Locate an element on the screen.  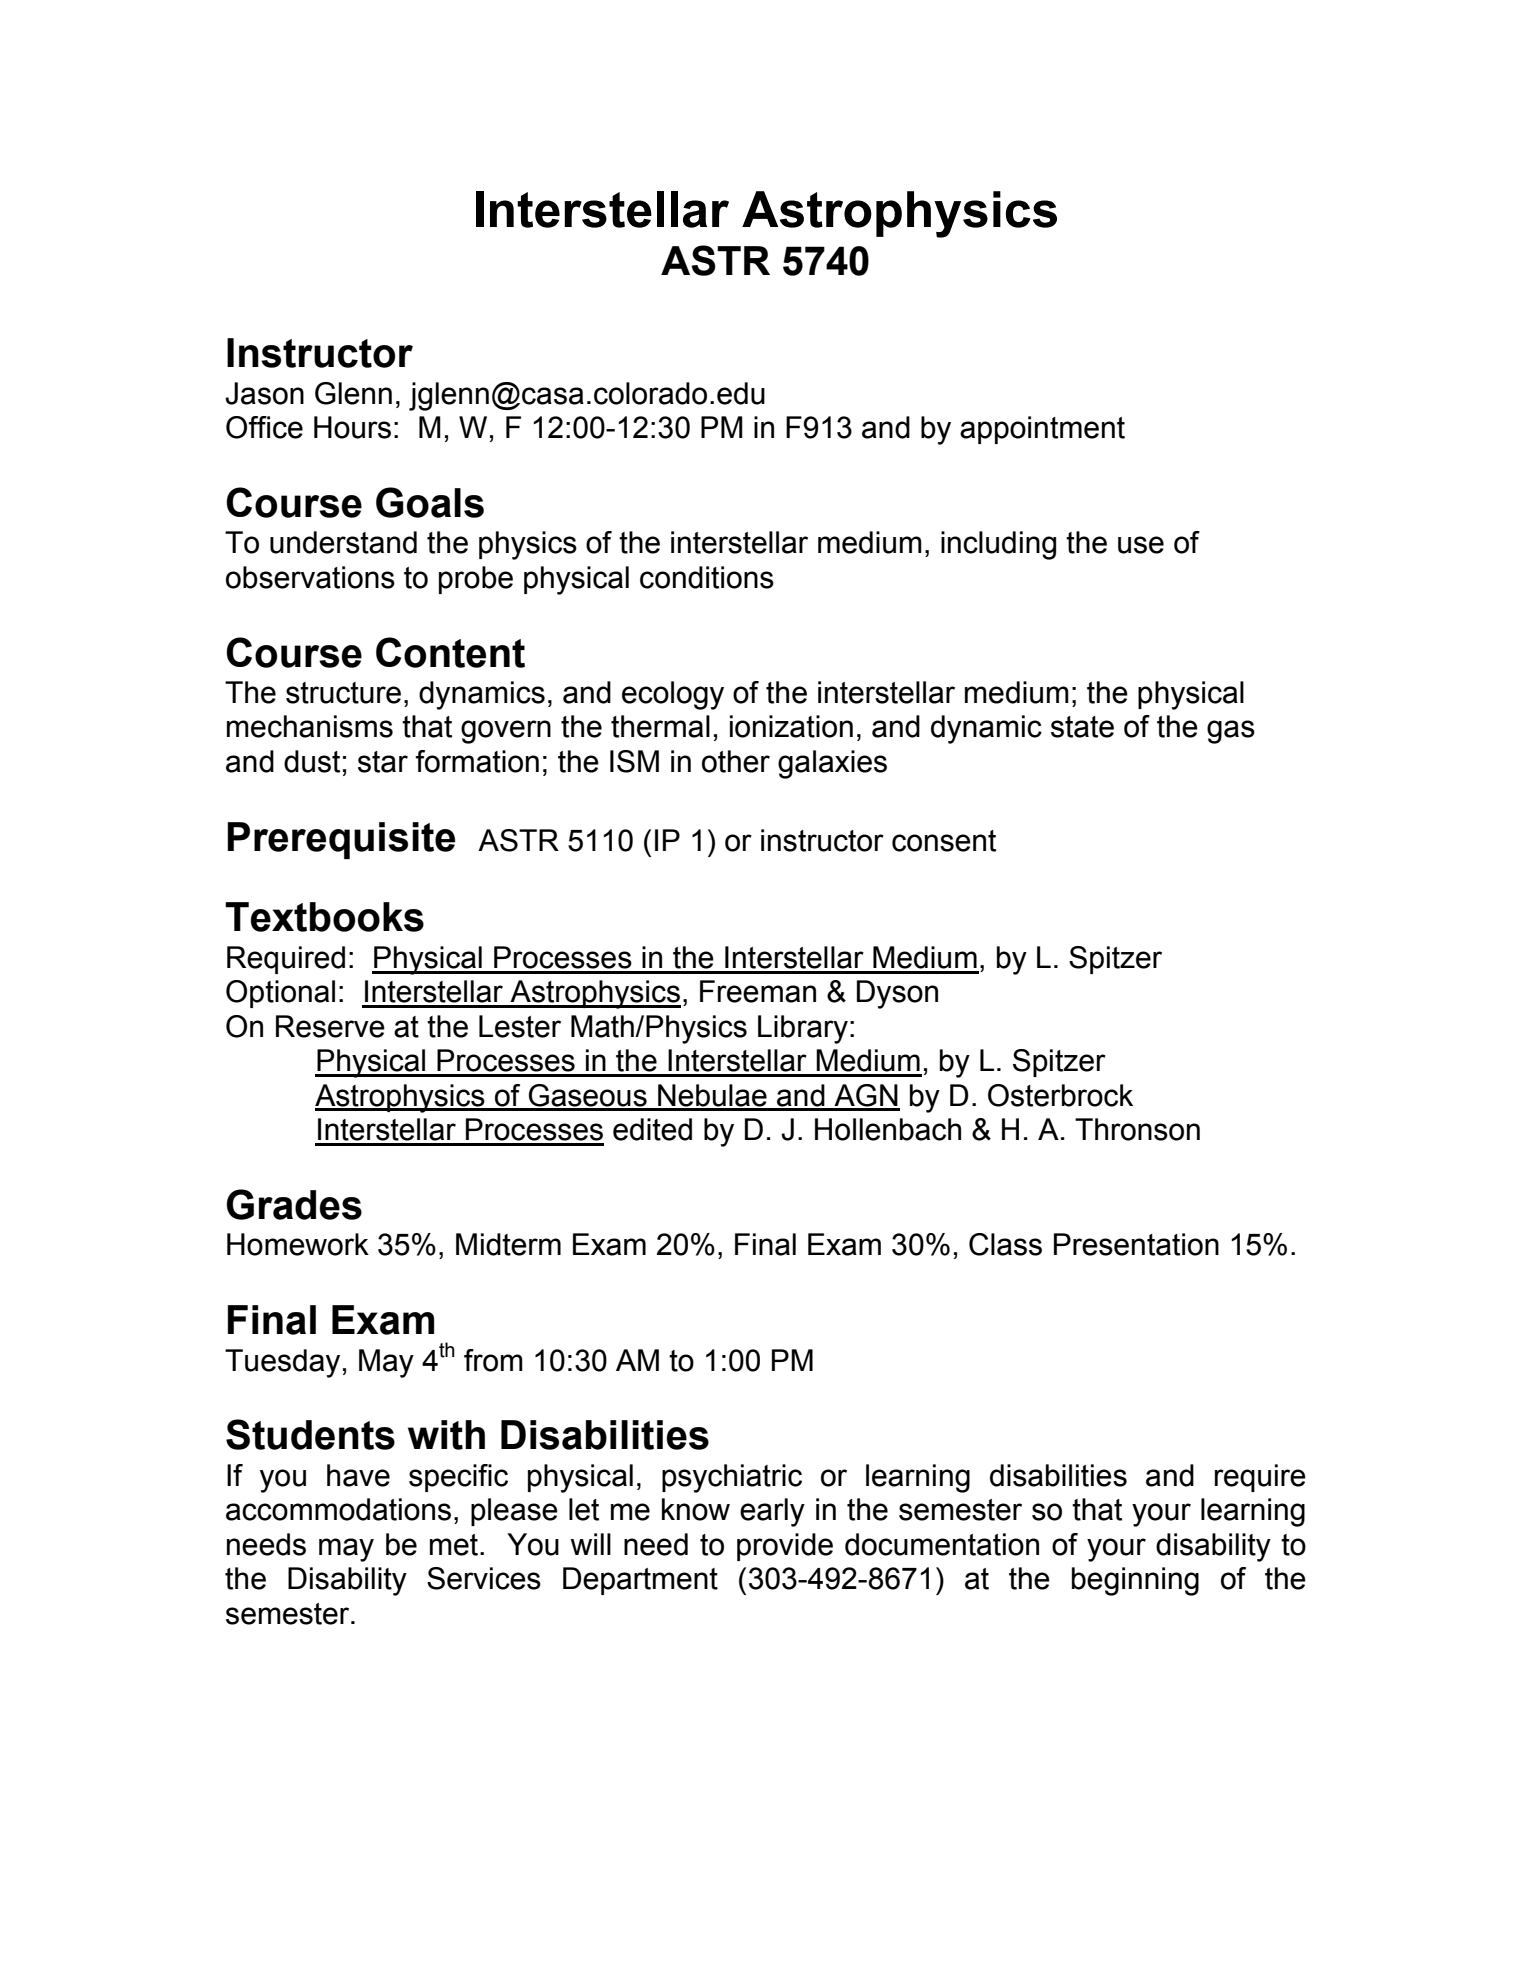
Hours is located at coordinates (352, 427).
